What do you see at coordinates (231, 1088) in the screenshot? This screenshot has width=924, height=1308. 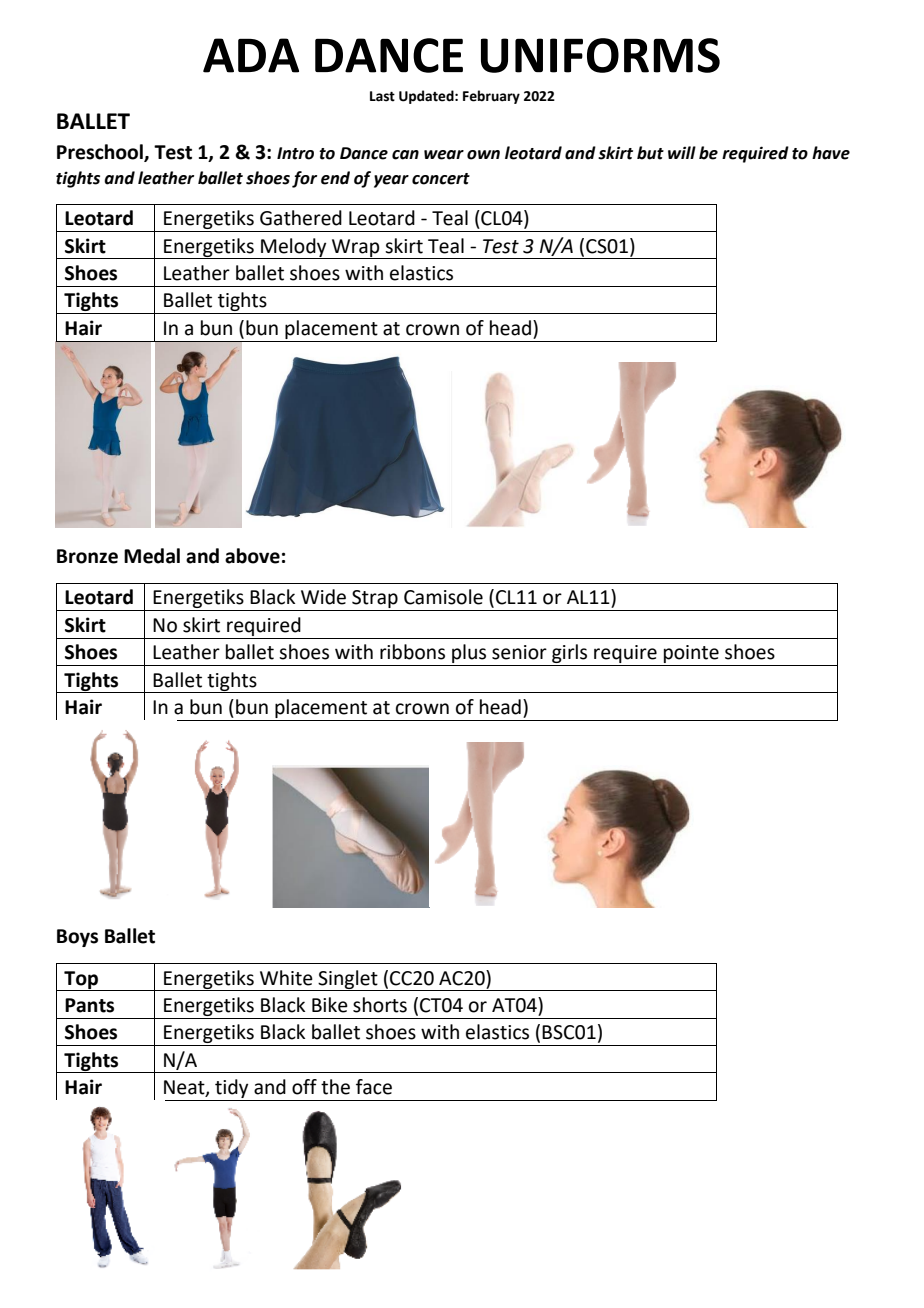 I see `tidy` at bounding box center [231, 1088].
